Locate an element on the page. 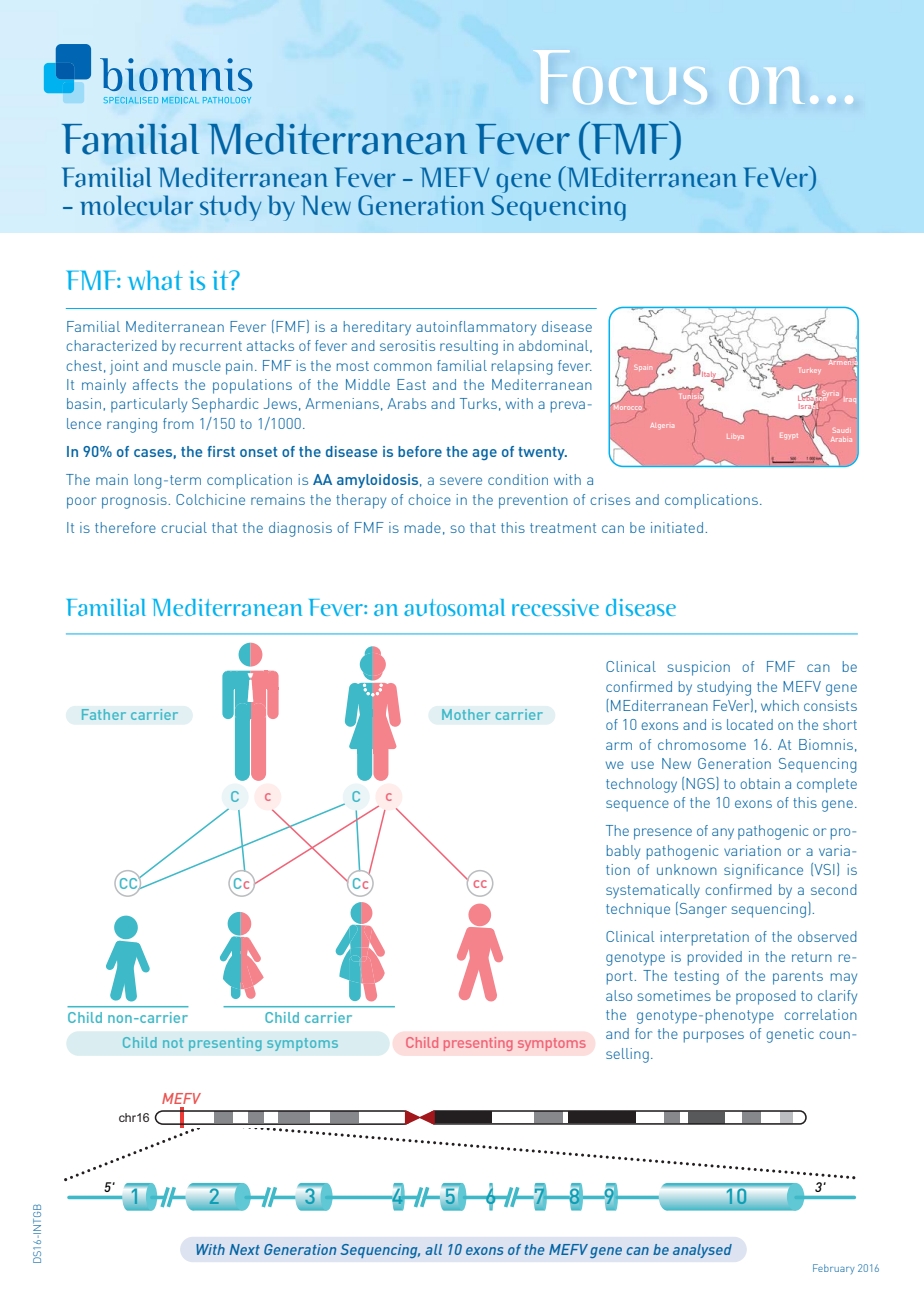  Mother is located at coordinates (466, 714).
